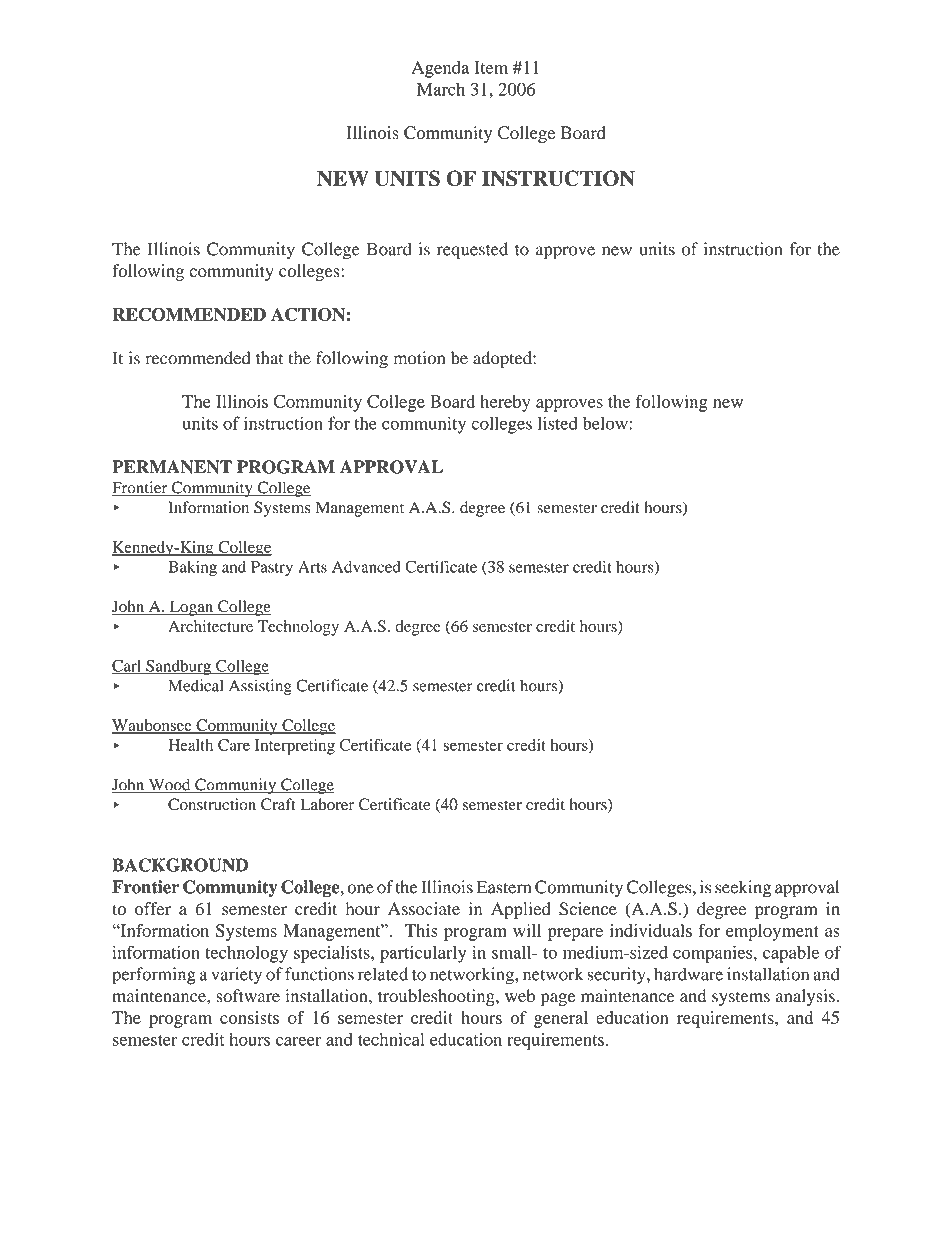  I want to click on Laborer, so click(327, 804).
